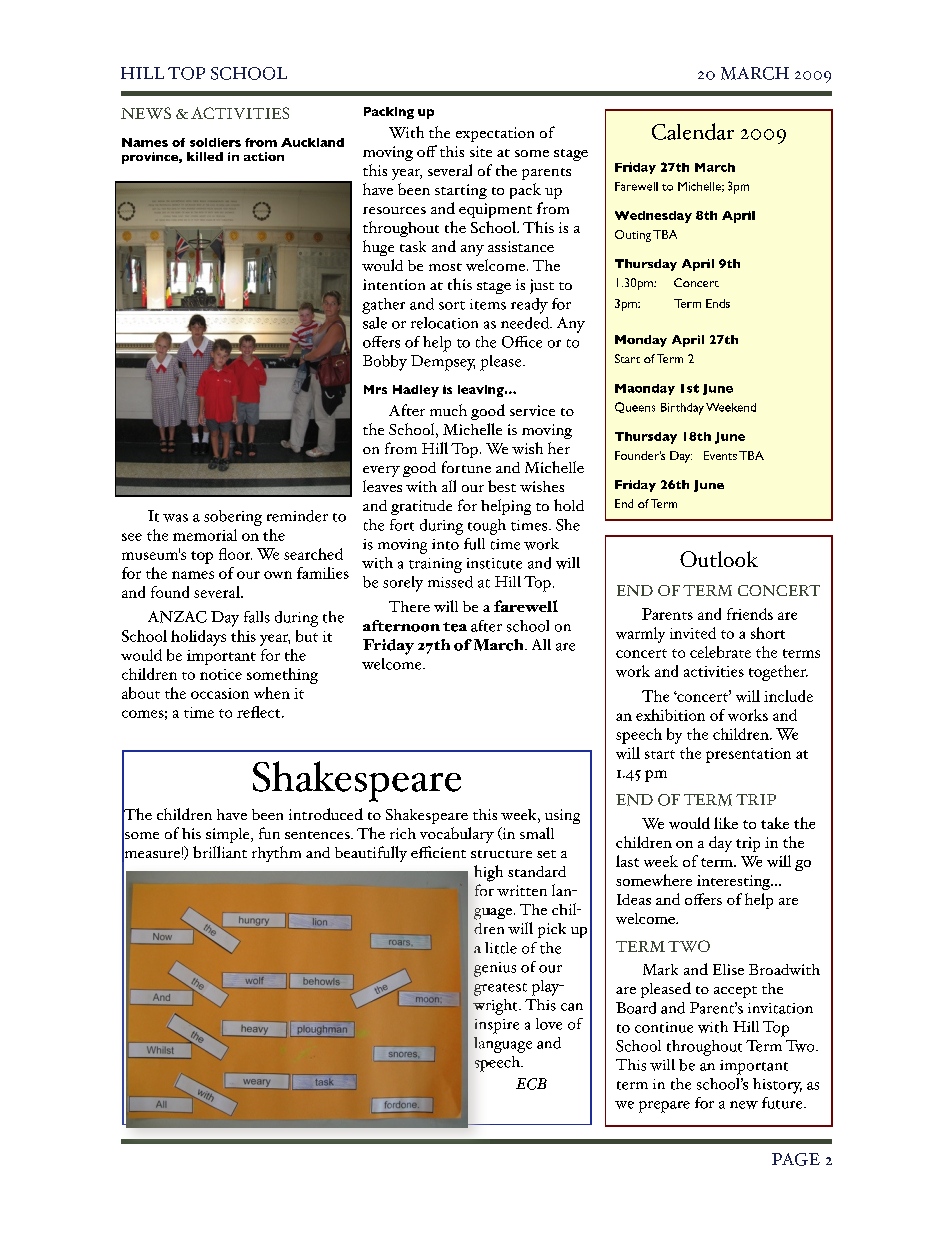 The height and width of the screenshot is (1233, 952). What do you see at coordinates (720, 455) in the screenshot?
I see `Events` at bounding box center [720, 455].
